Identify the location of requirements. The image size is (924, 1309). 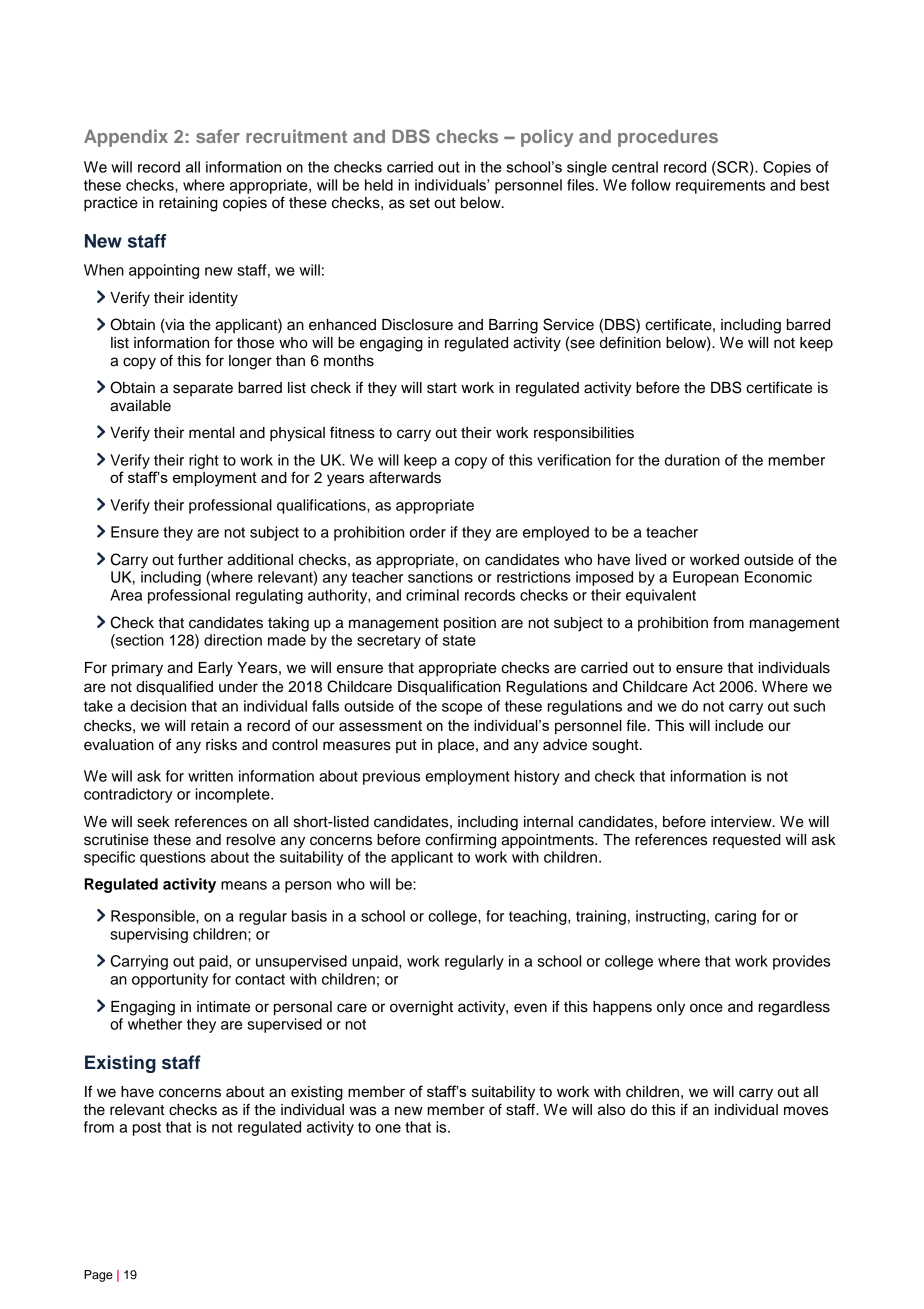
(720, 186).
